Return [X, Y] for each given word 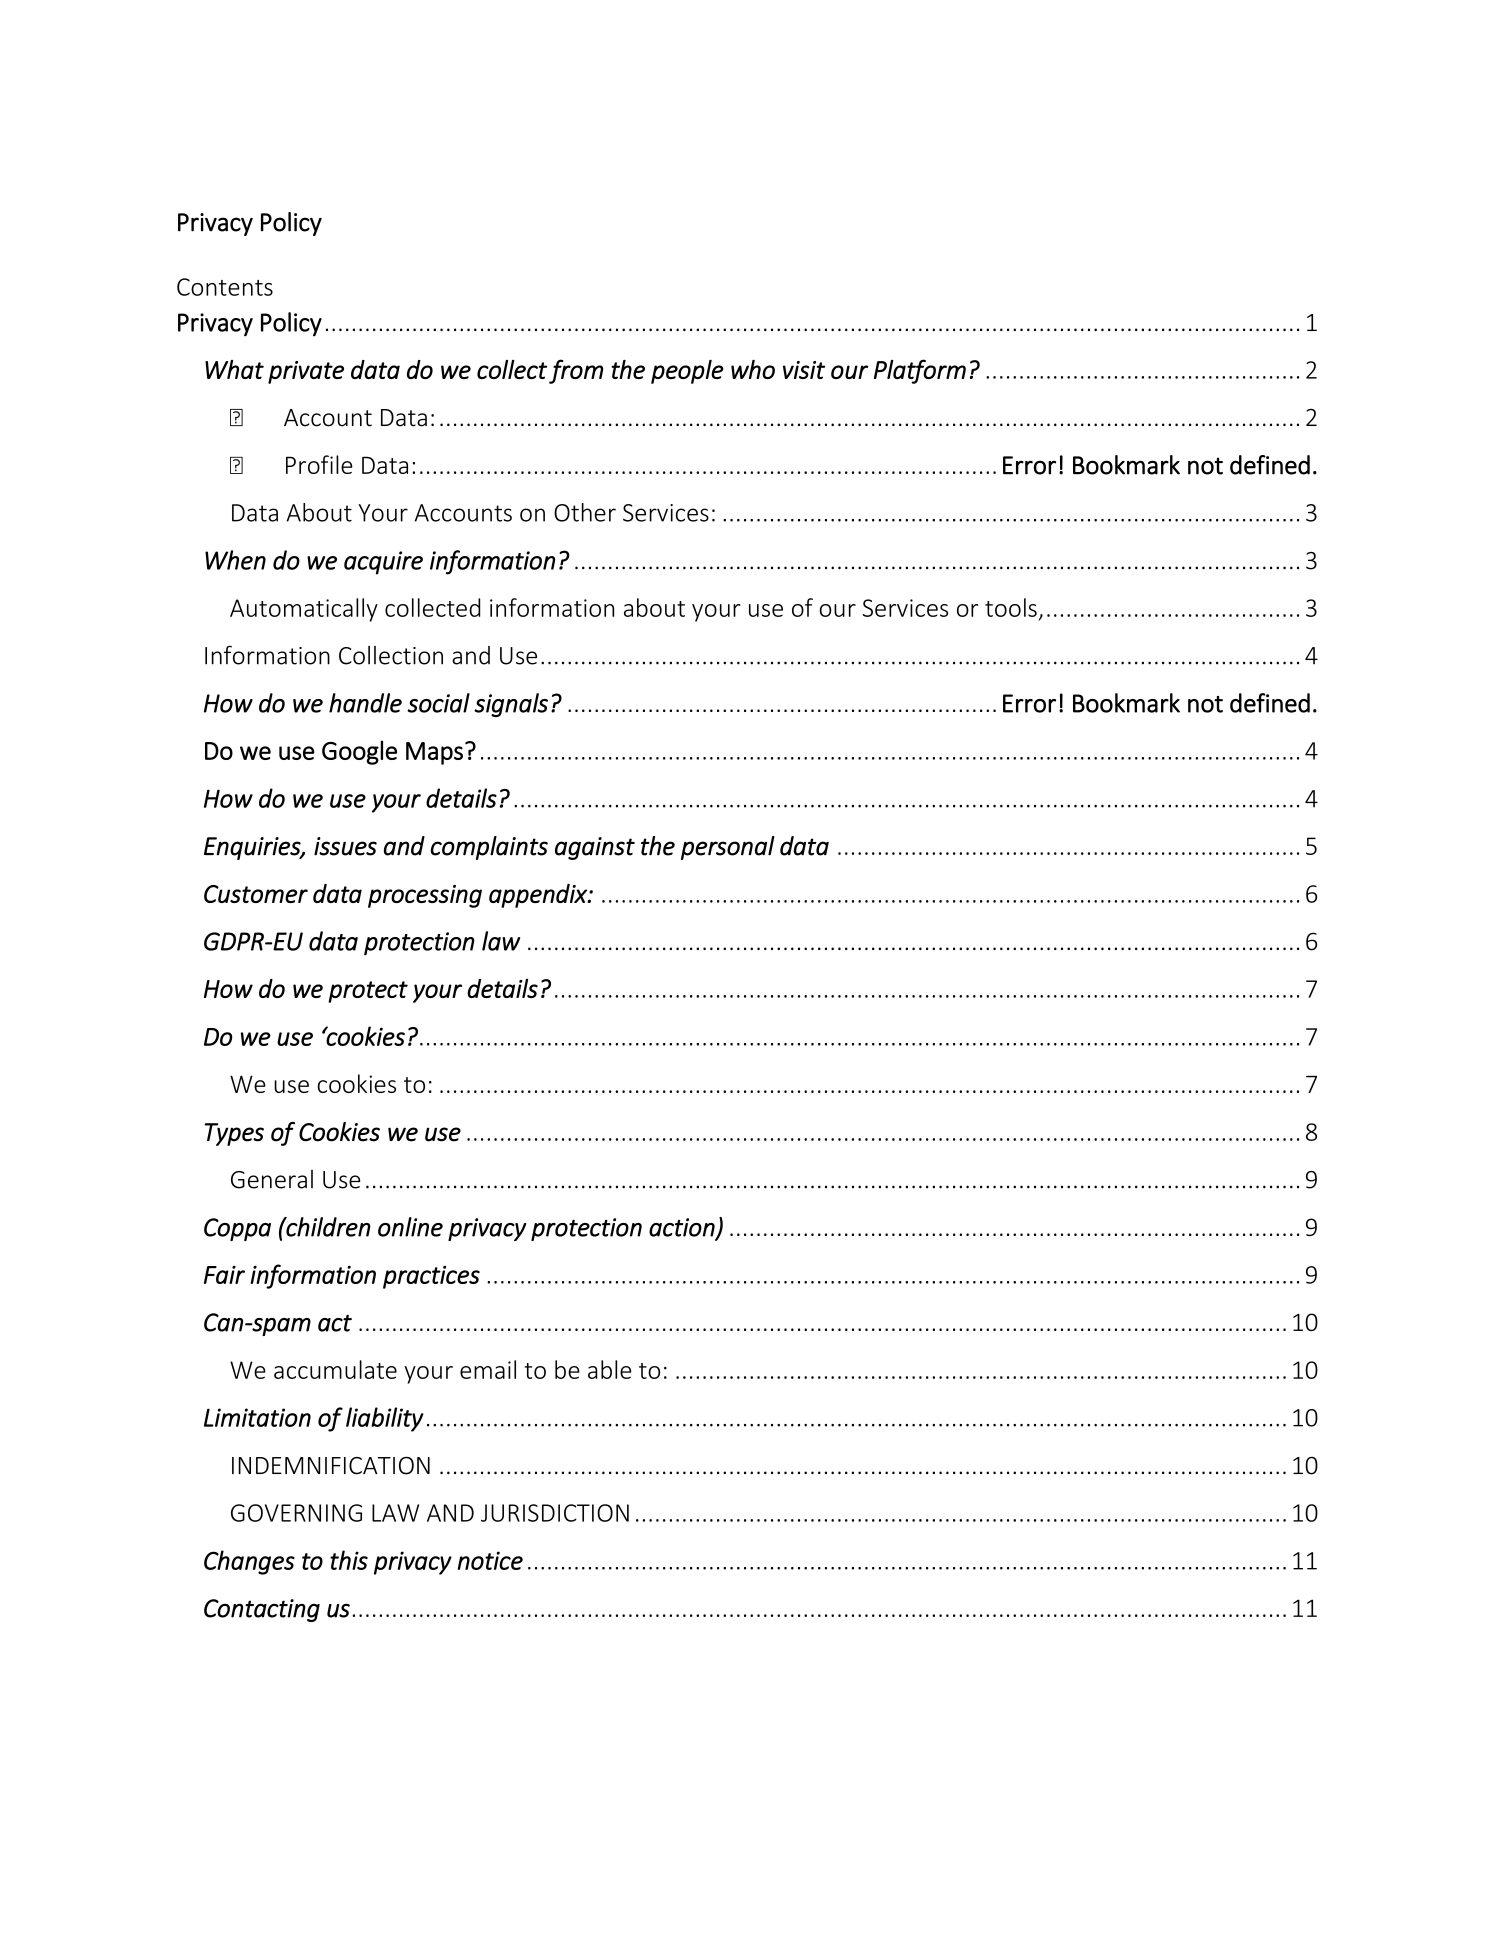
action [683, 1228]
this [349, 1560]
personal [728, 848]
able [609, 1369]
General [272, 1179]
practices [431, 1277]
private [306, 372]
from [576, 371]
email [488, 1369]
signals [511, 705]
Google [359, 752]
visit [804, 370]
